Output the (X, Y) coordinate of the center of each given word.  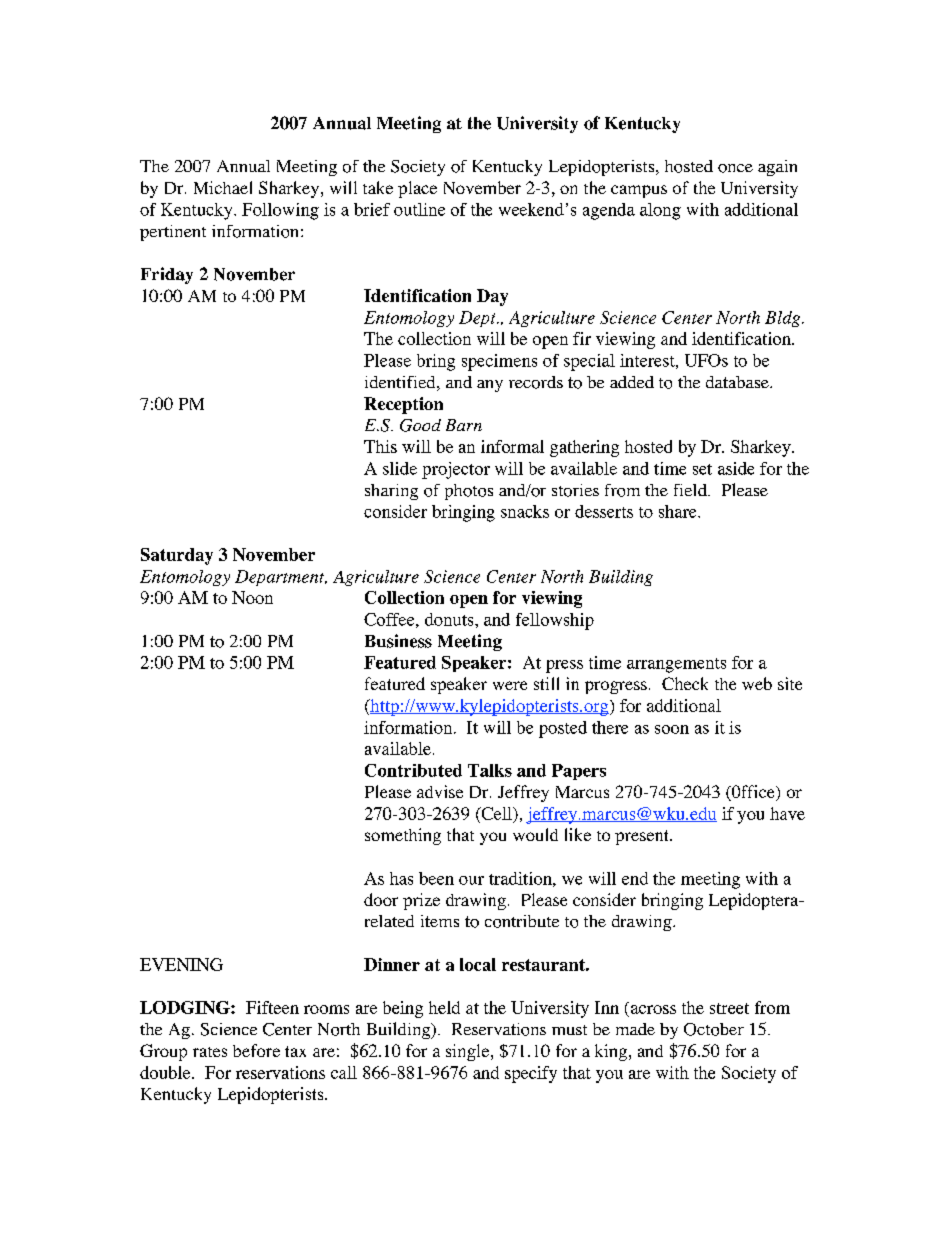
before (256, 1050)
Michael (223, 187)
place (417, 189)
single (469, 1052)
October (714, 1029)
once (735, 168)
